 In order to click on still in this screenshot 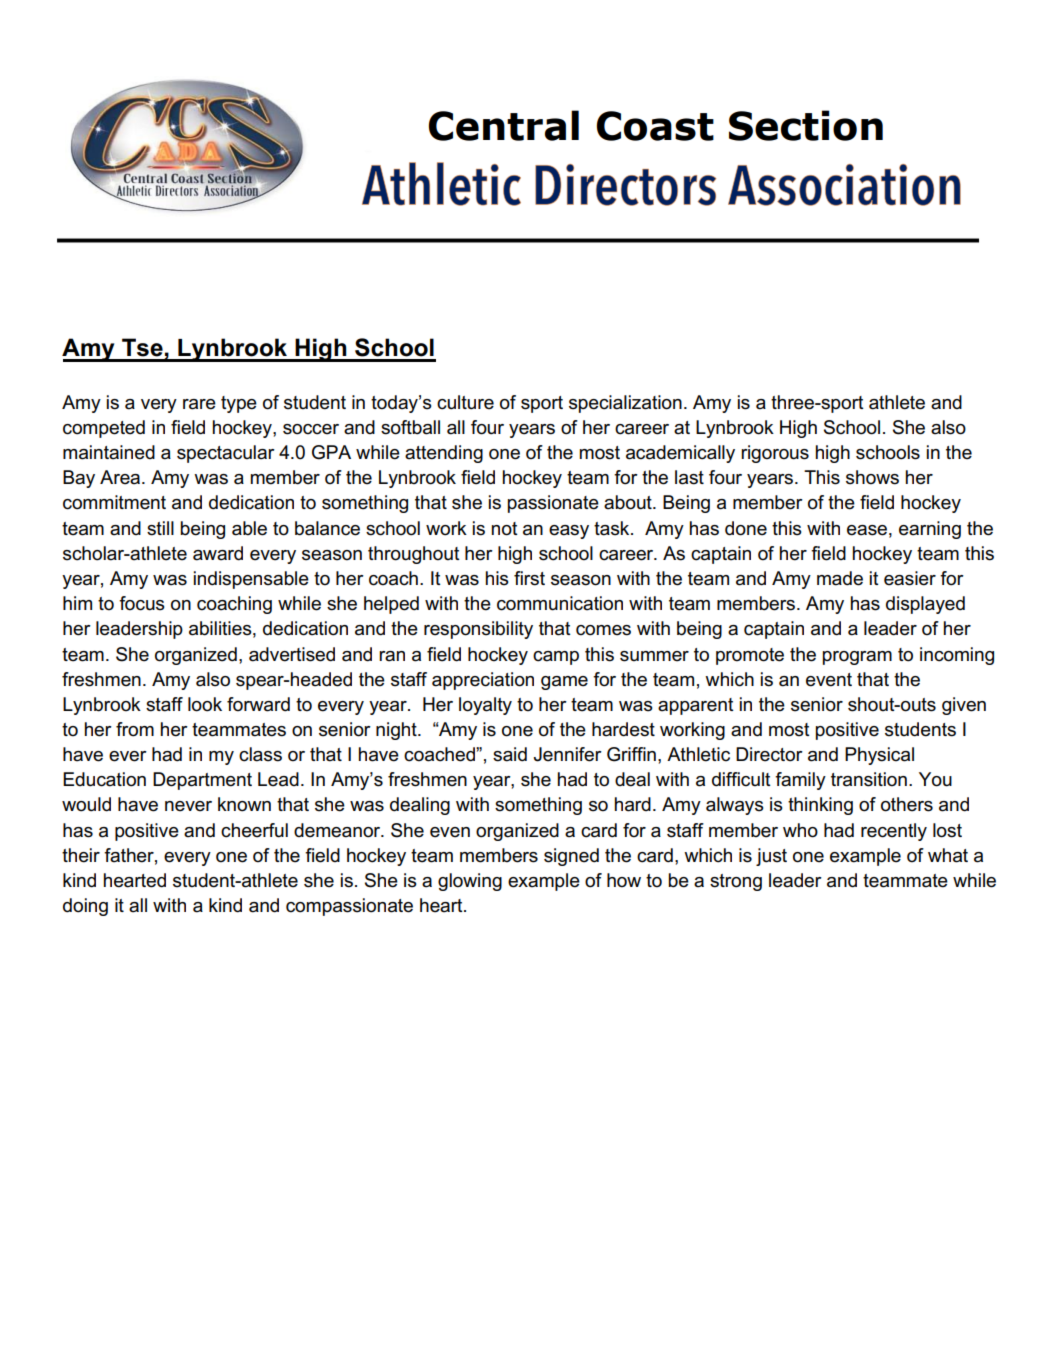, I will do `click(160, 528)`.
